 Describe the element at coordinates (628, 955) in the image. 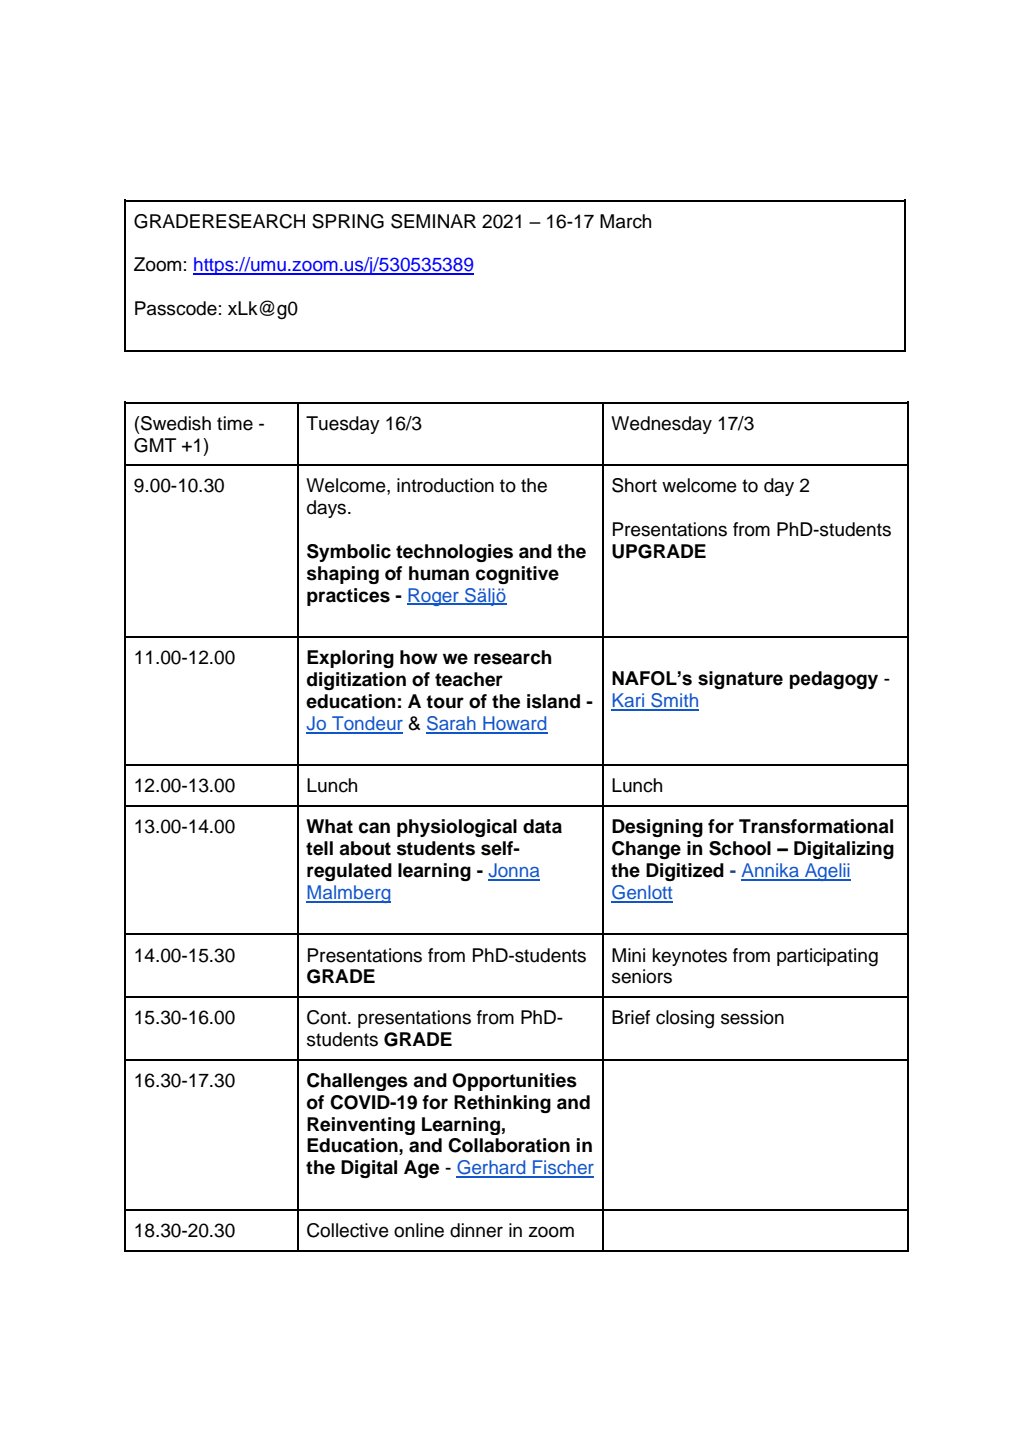

I see `Mini` at that location.
